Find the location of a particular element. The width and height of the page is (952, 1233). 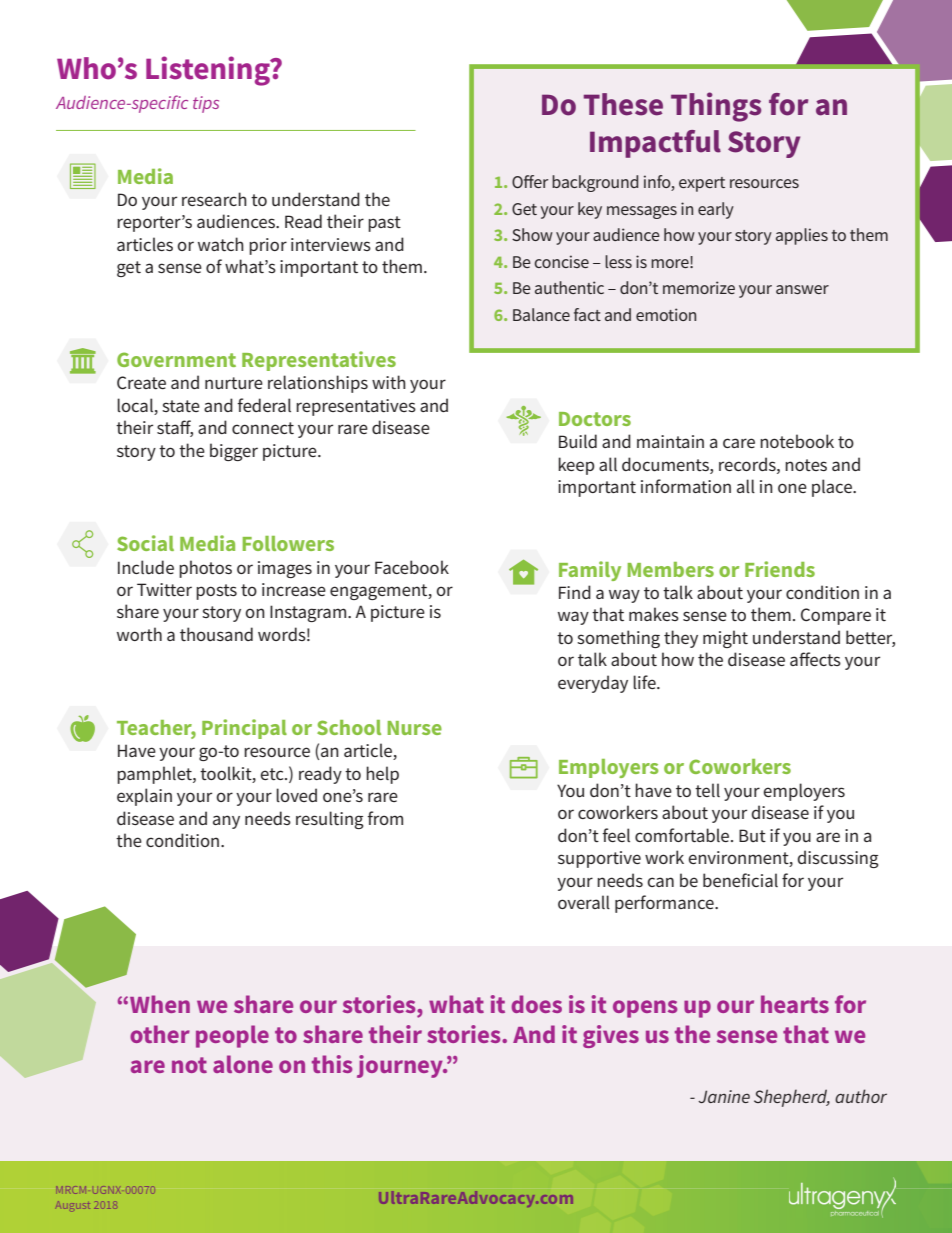

care is located at coordinates (739, 443).
